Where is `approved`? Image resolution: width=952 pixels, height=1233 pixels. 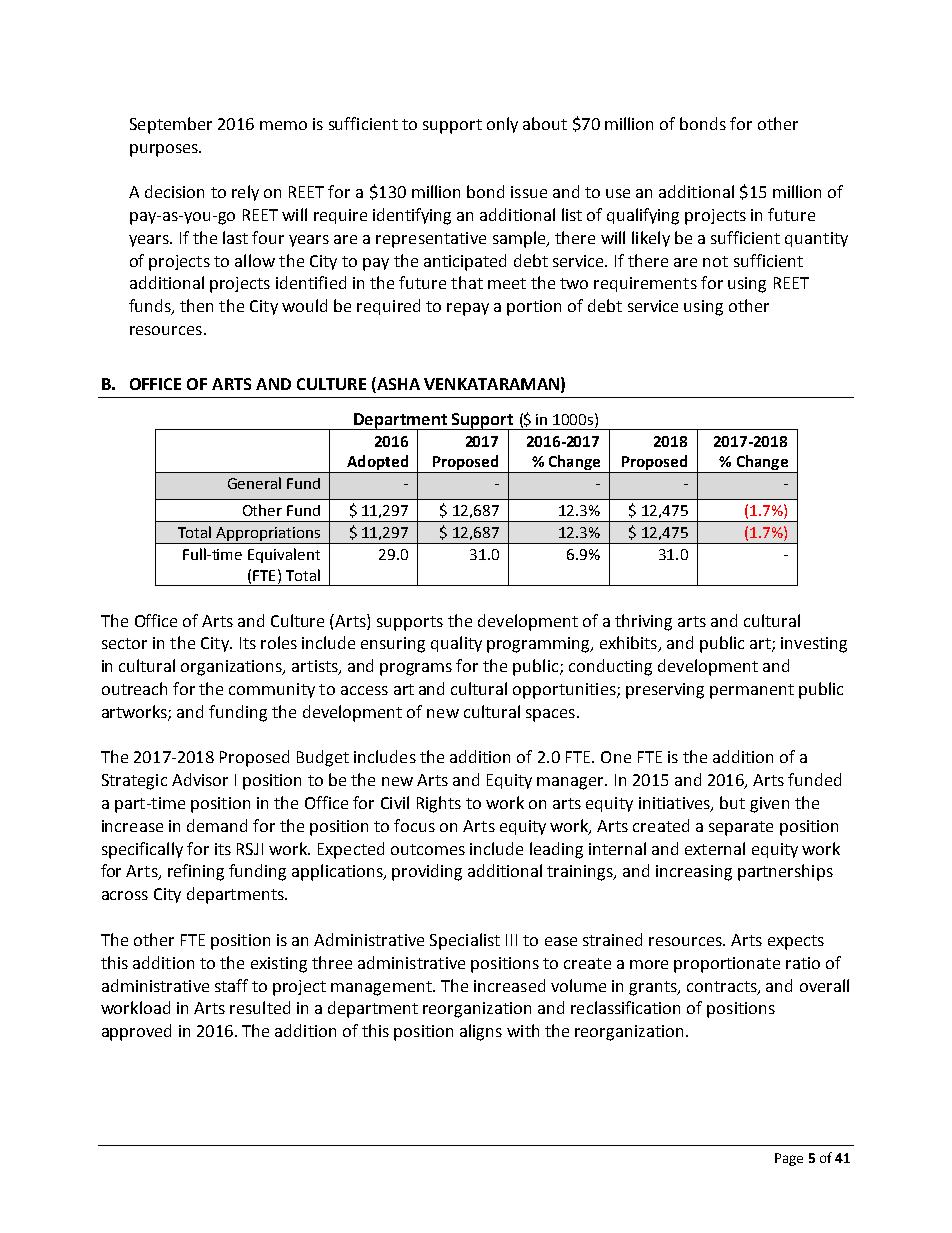 approved is located at coordinates (136, 1032).
